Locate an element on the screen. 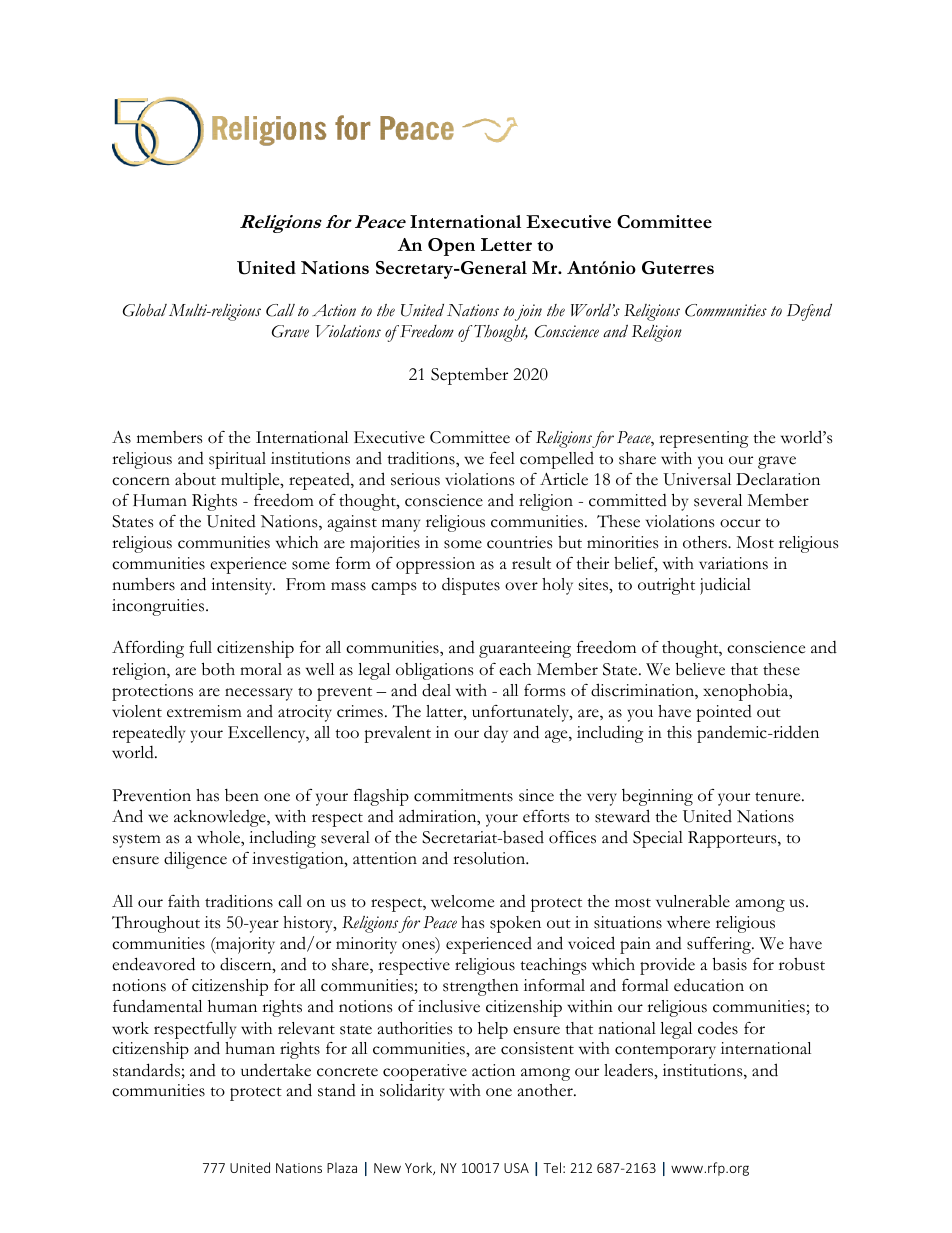 This screenshot has height=1233, width=952. Defend is located at coordinates (809, 312).
